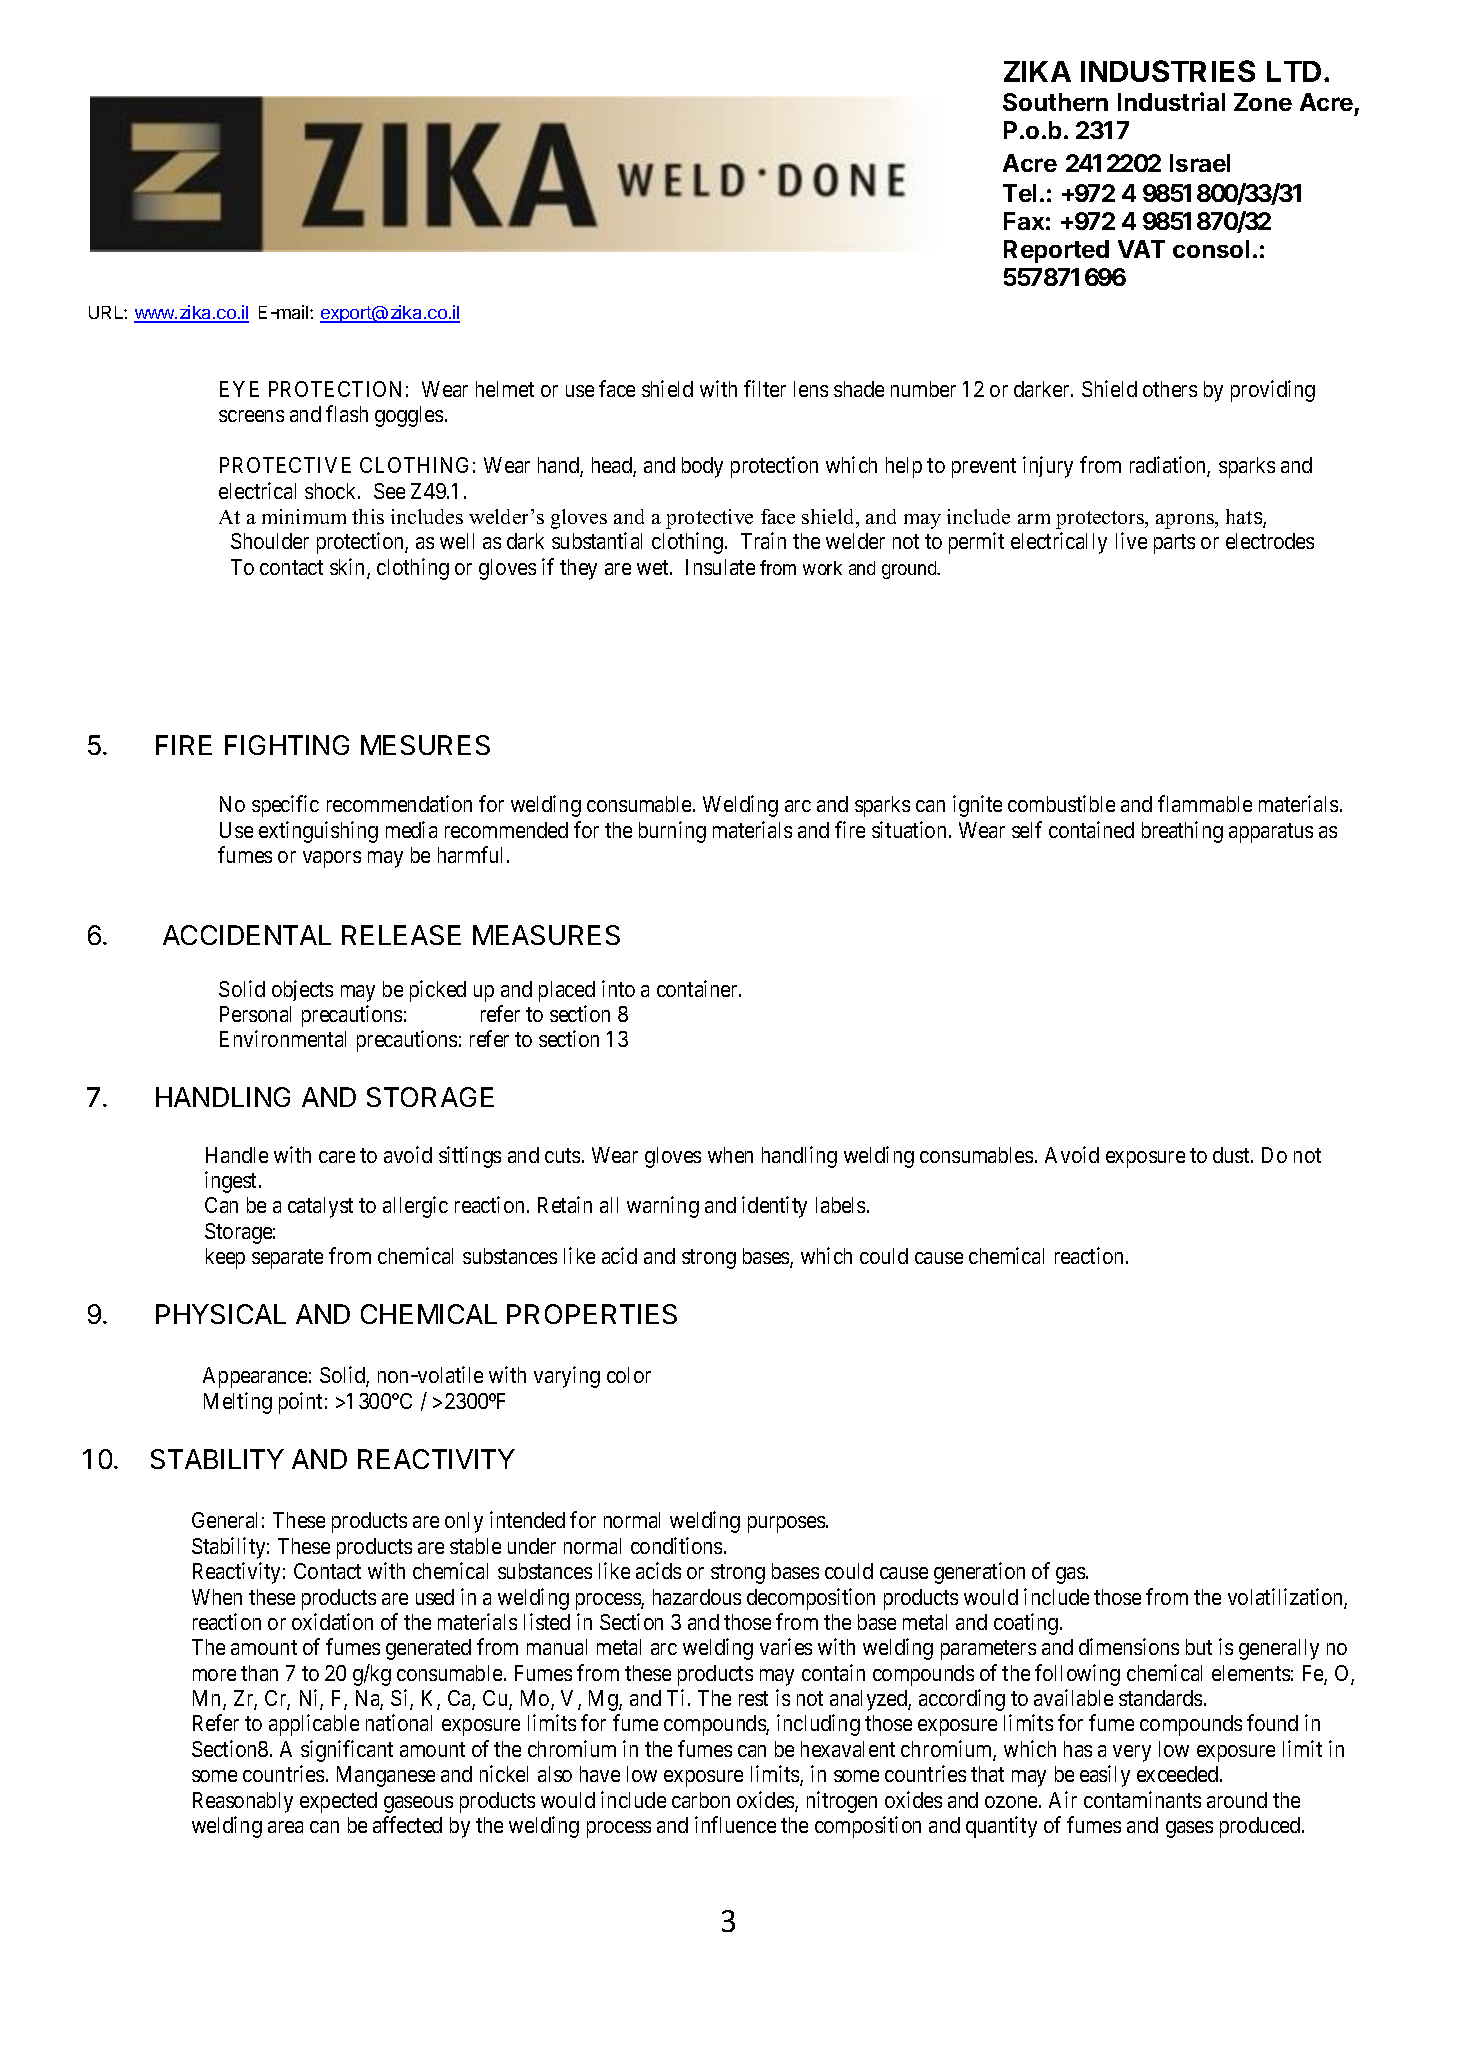  Describe the element at coordinates (1177, 1774) in the screenshot. I see `exceeded` at that location.
